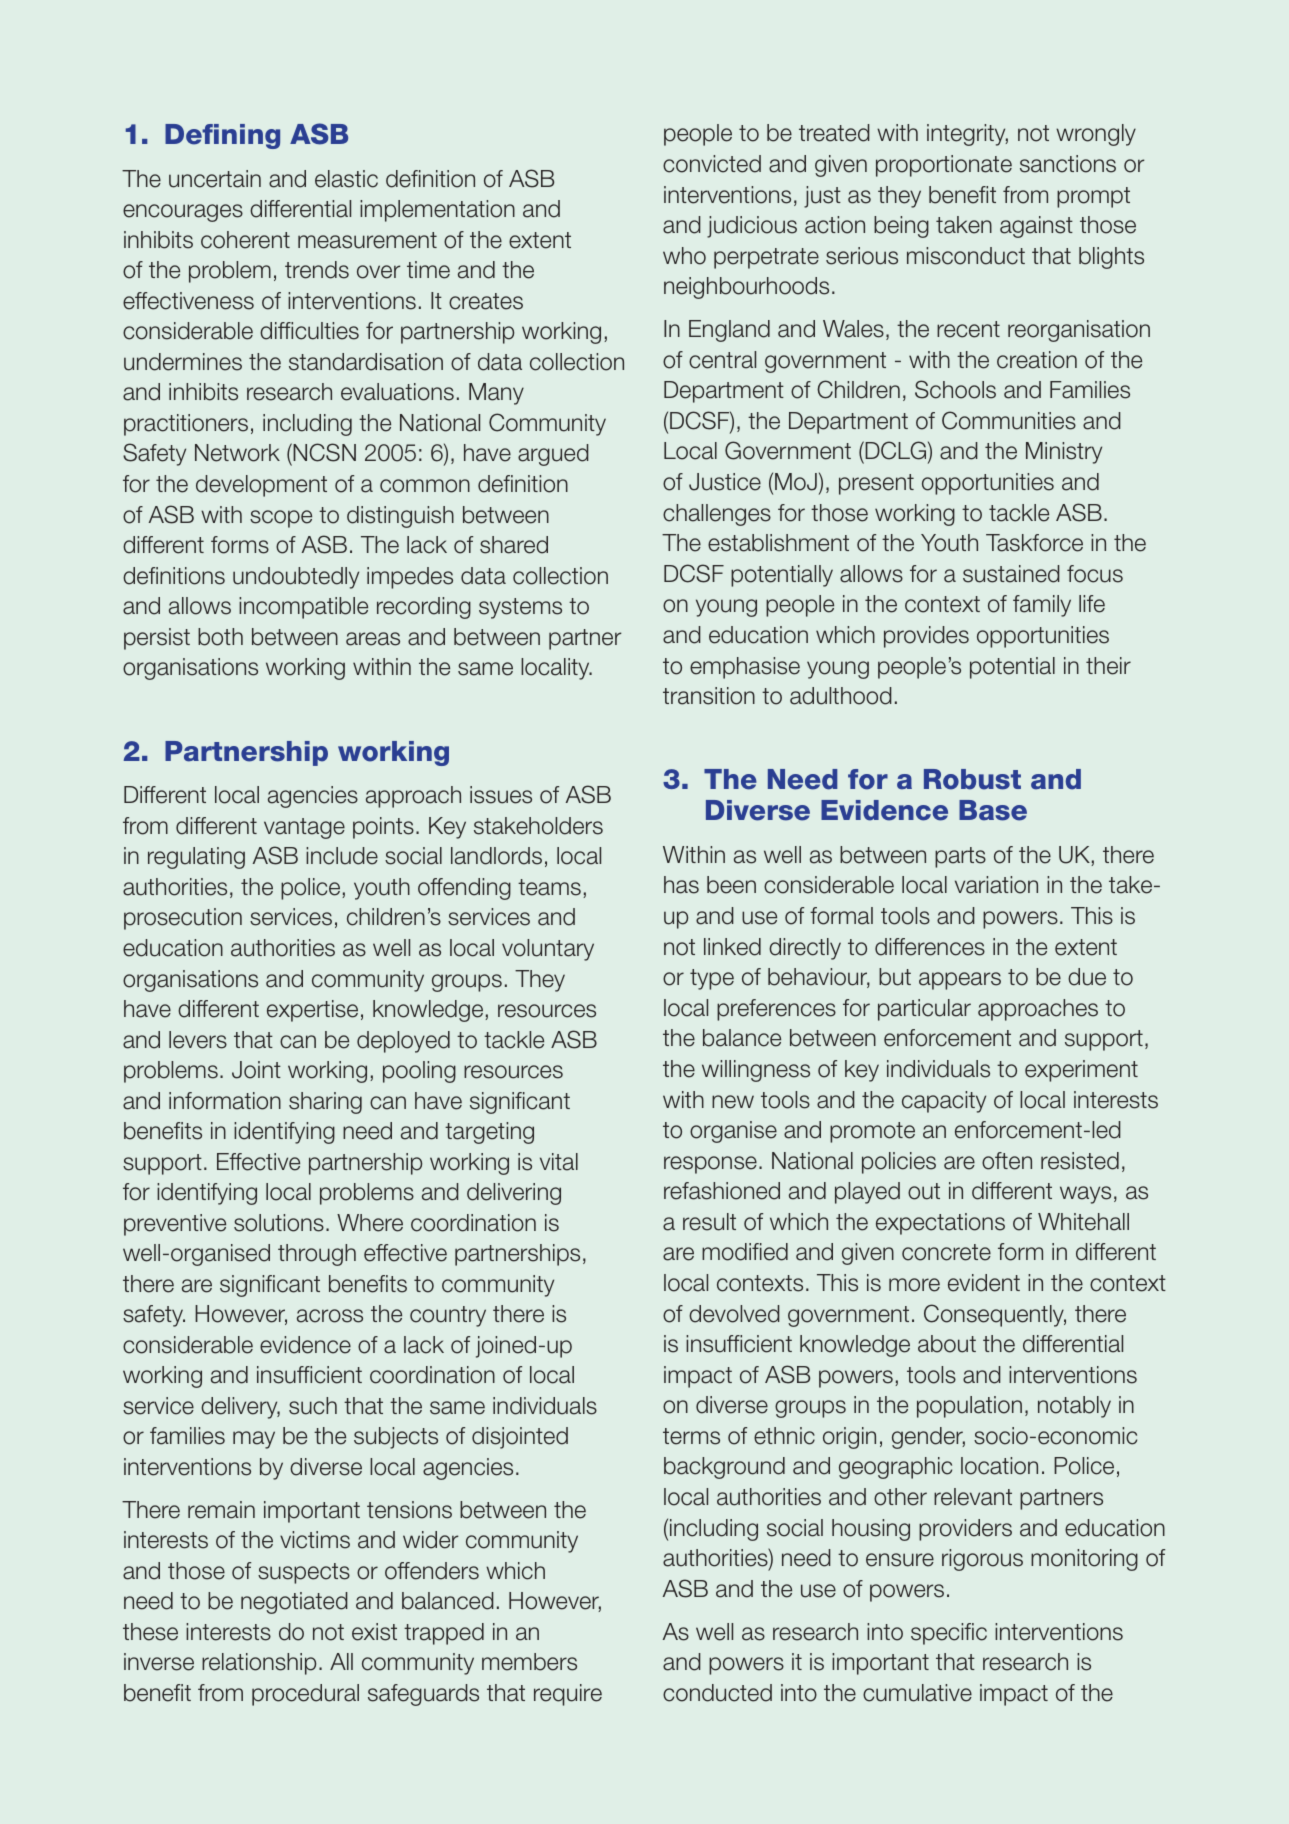  Describe the element at coordinates (215, 179) in the image. I see `uncertain` at that location.
